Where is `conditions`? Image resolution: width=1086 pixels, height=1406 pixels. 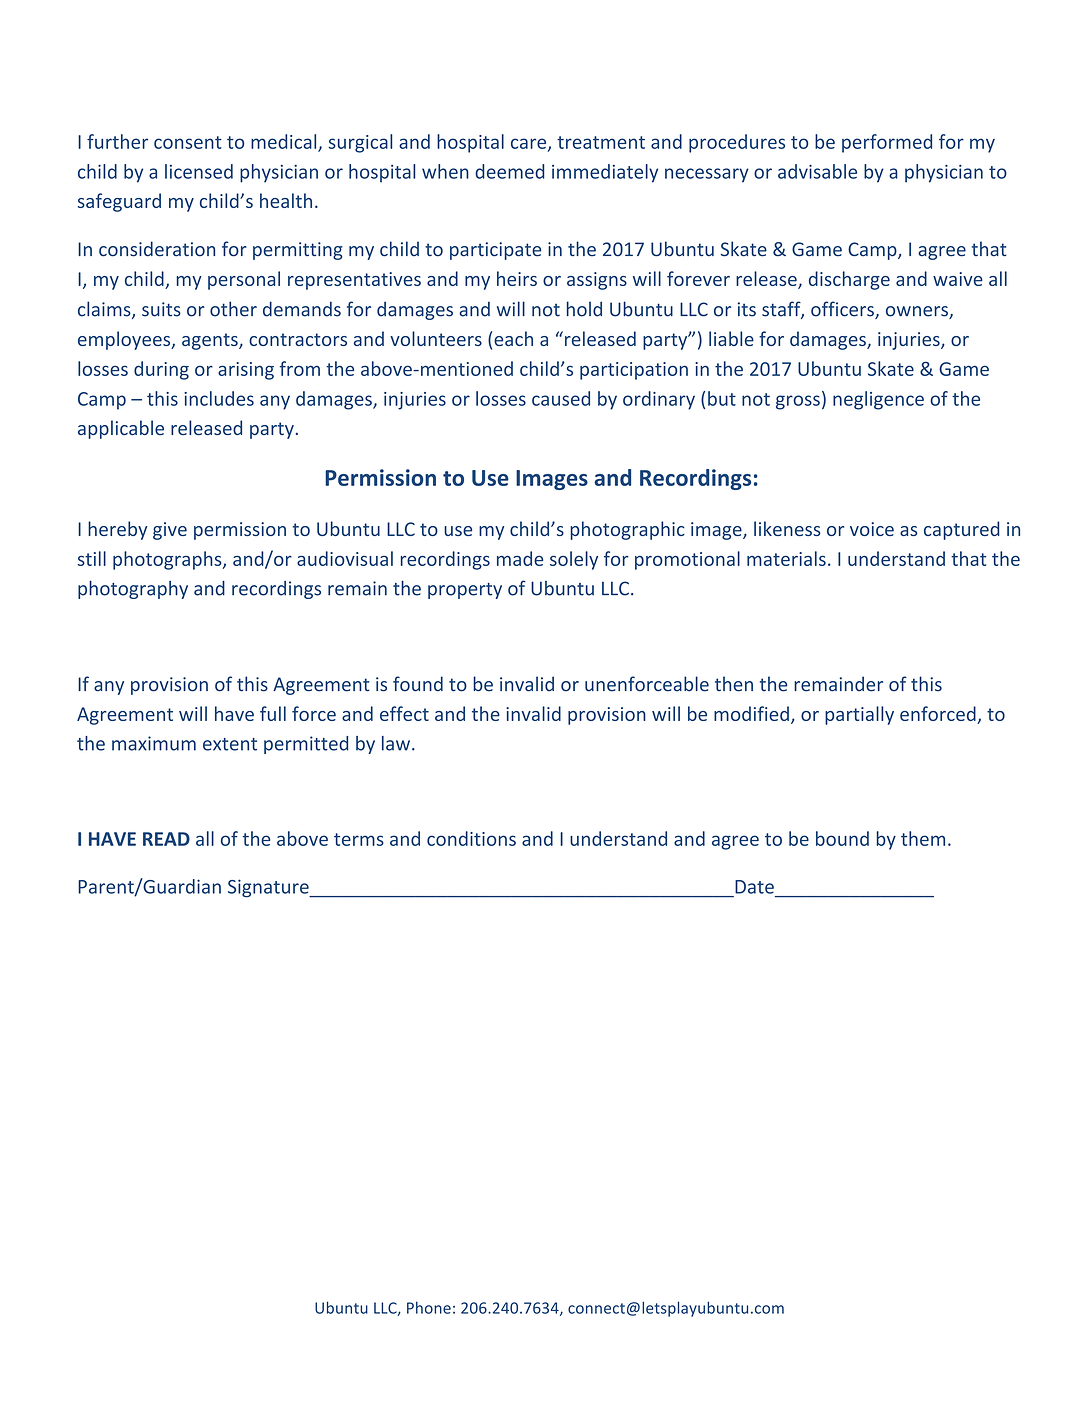
conditions is located at coordinates (471, 838).
